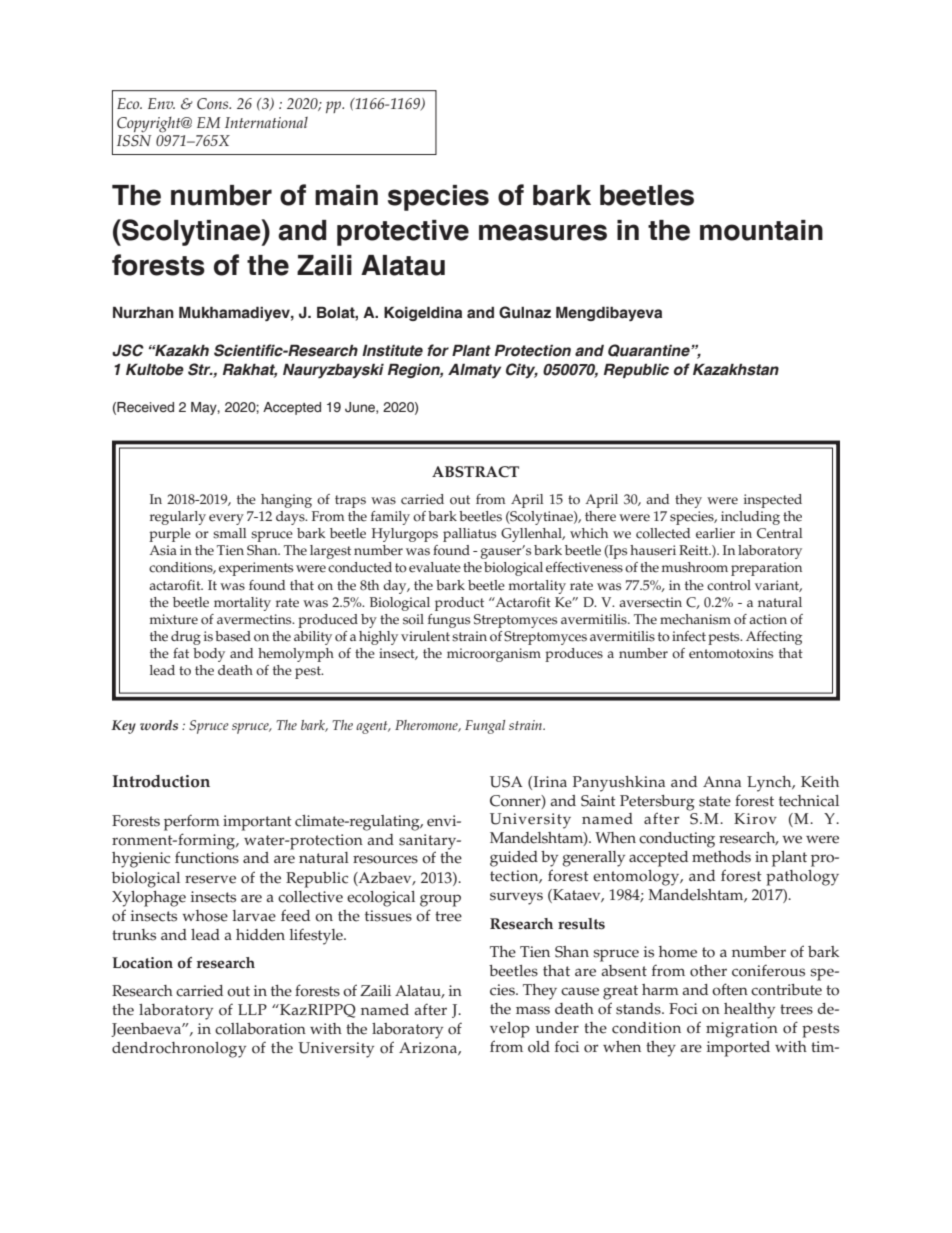 The image size is (952, 1233). Describe the element at coordinates (346, 195) in the screenshot. I see `main` at that location.
